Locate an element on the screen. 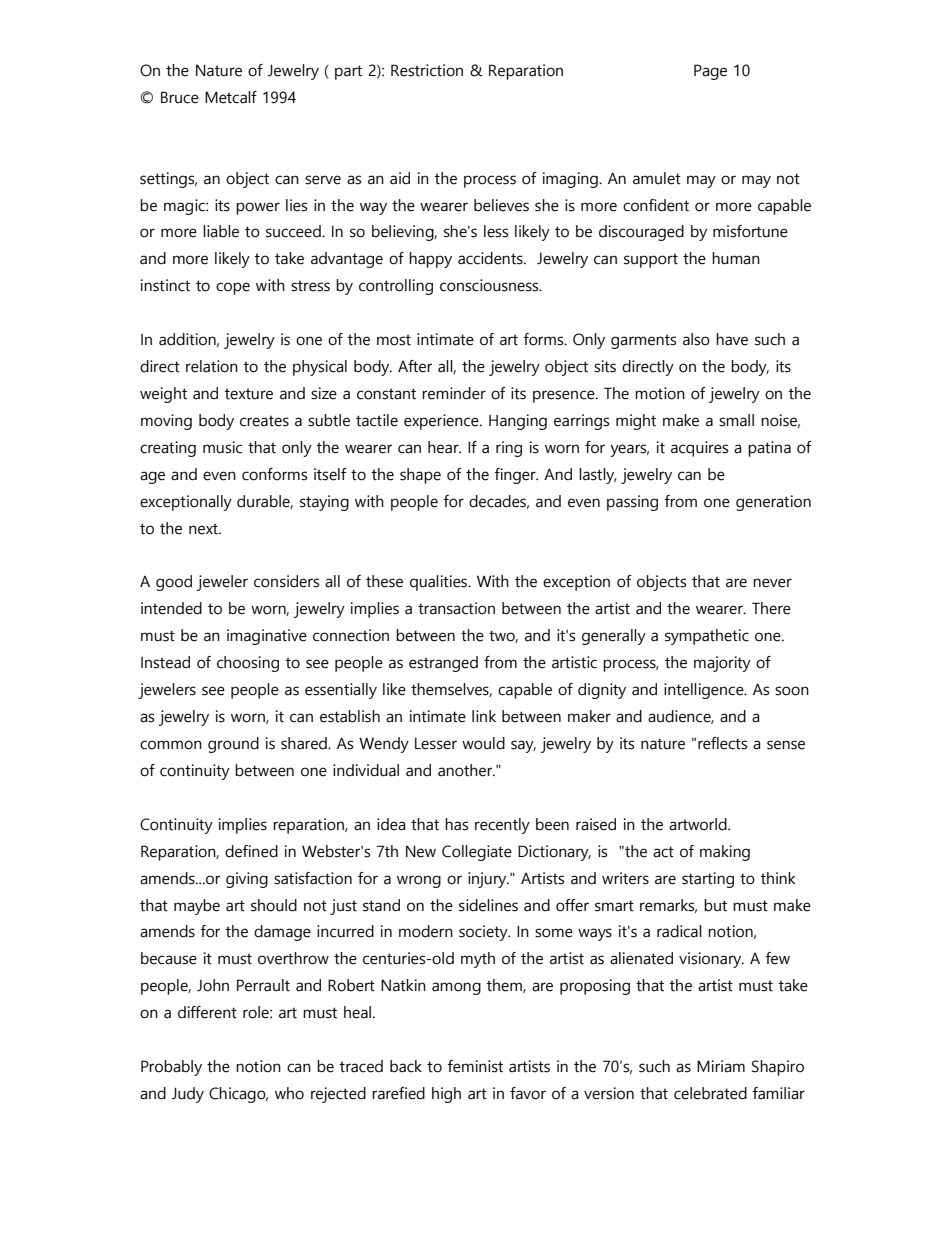  Metcalf is located at coordinates (231, 97).
